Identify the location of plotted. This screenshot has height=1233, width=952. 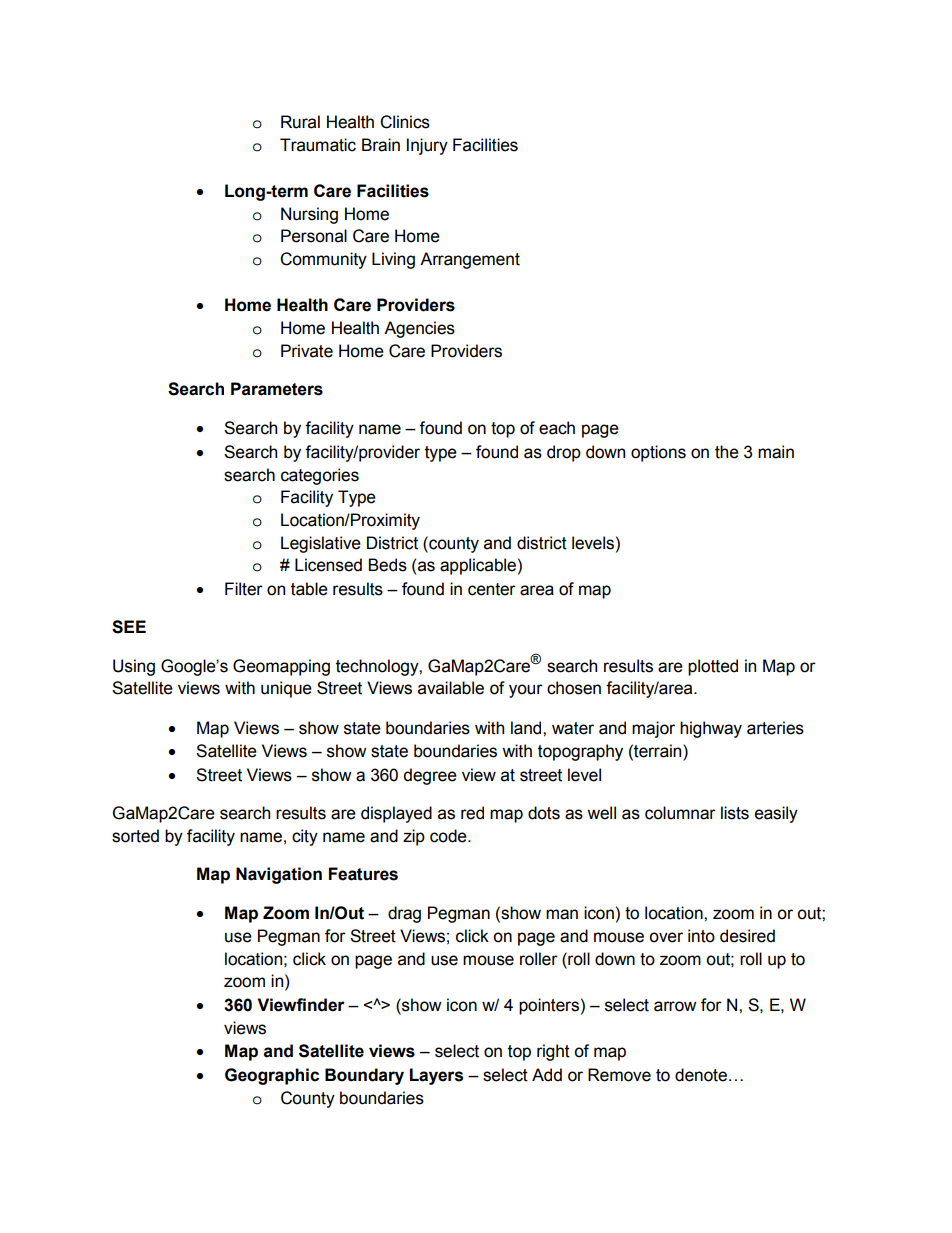
(713, 667).
